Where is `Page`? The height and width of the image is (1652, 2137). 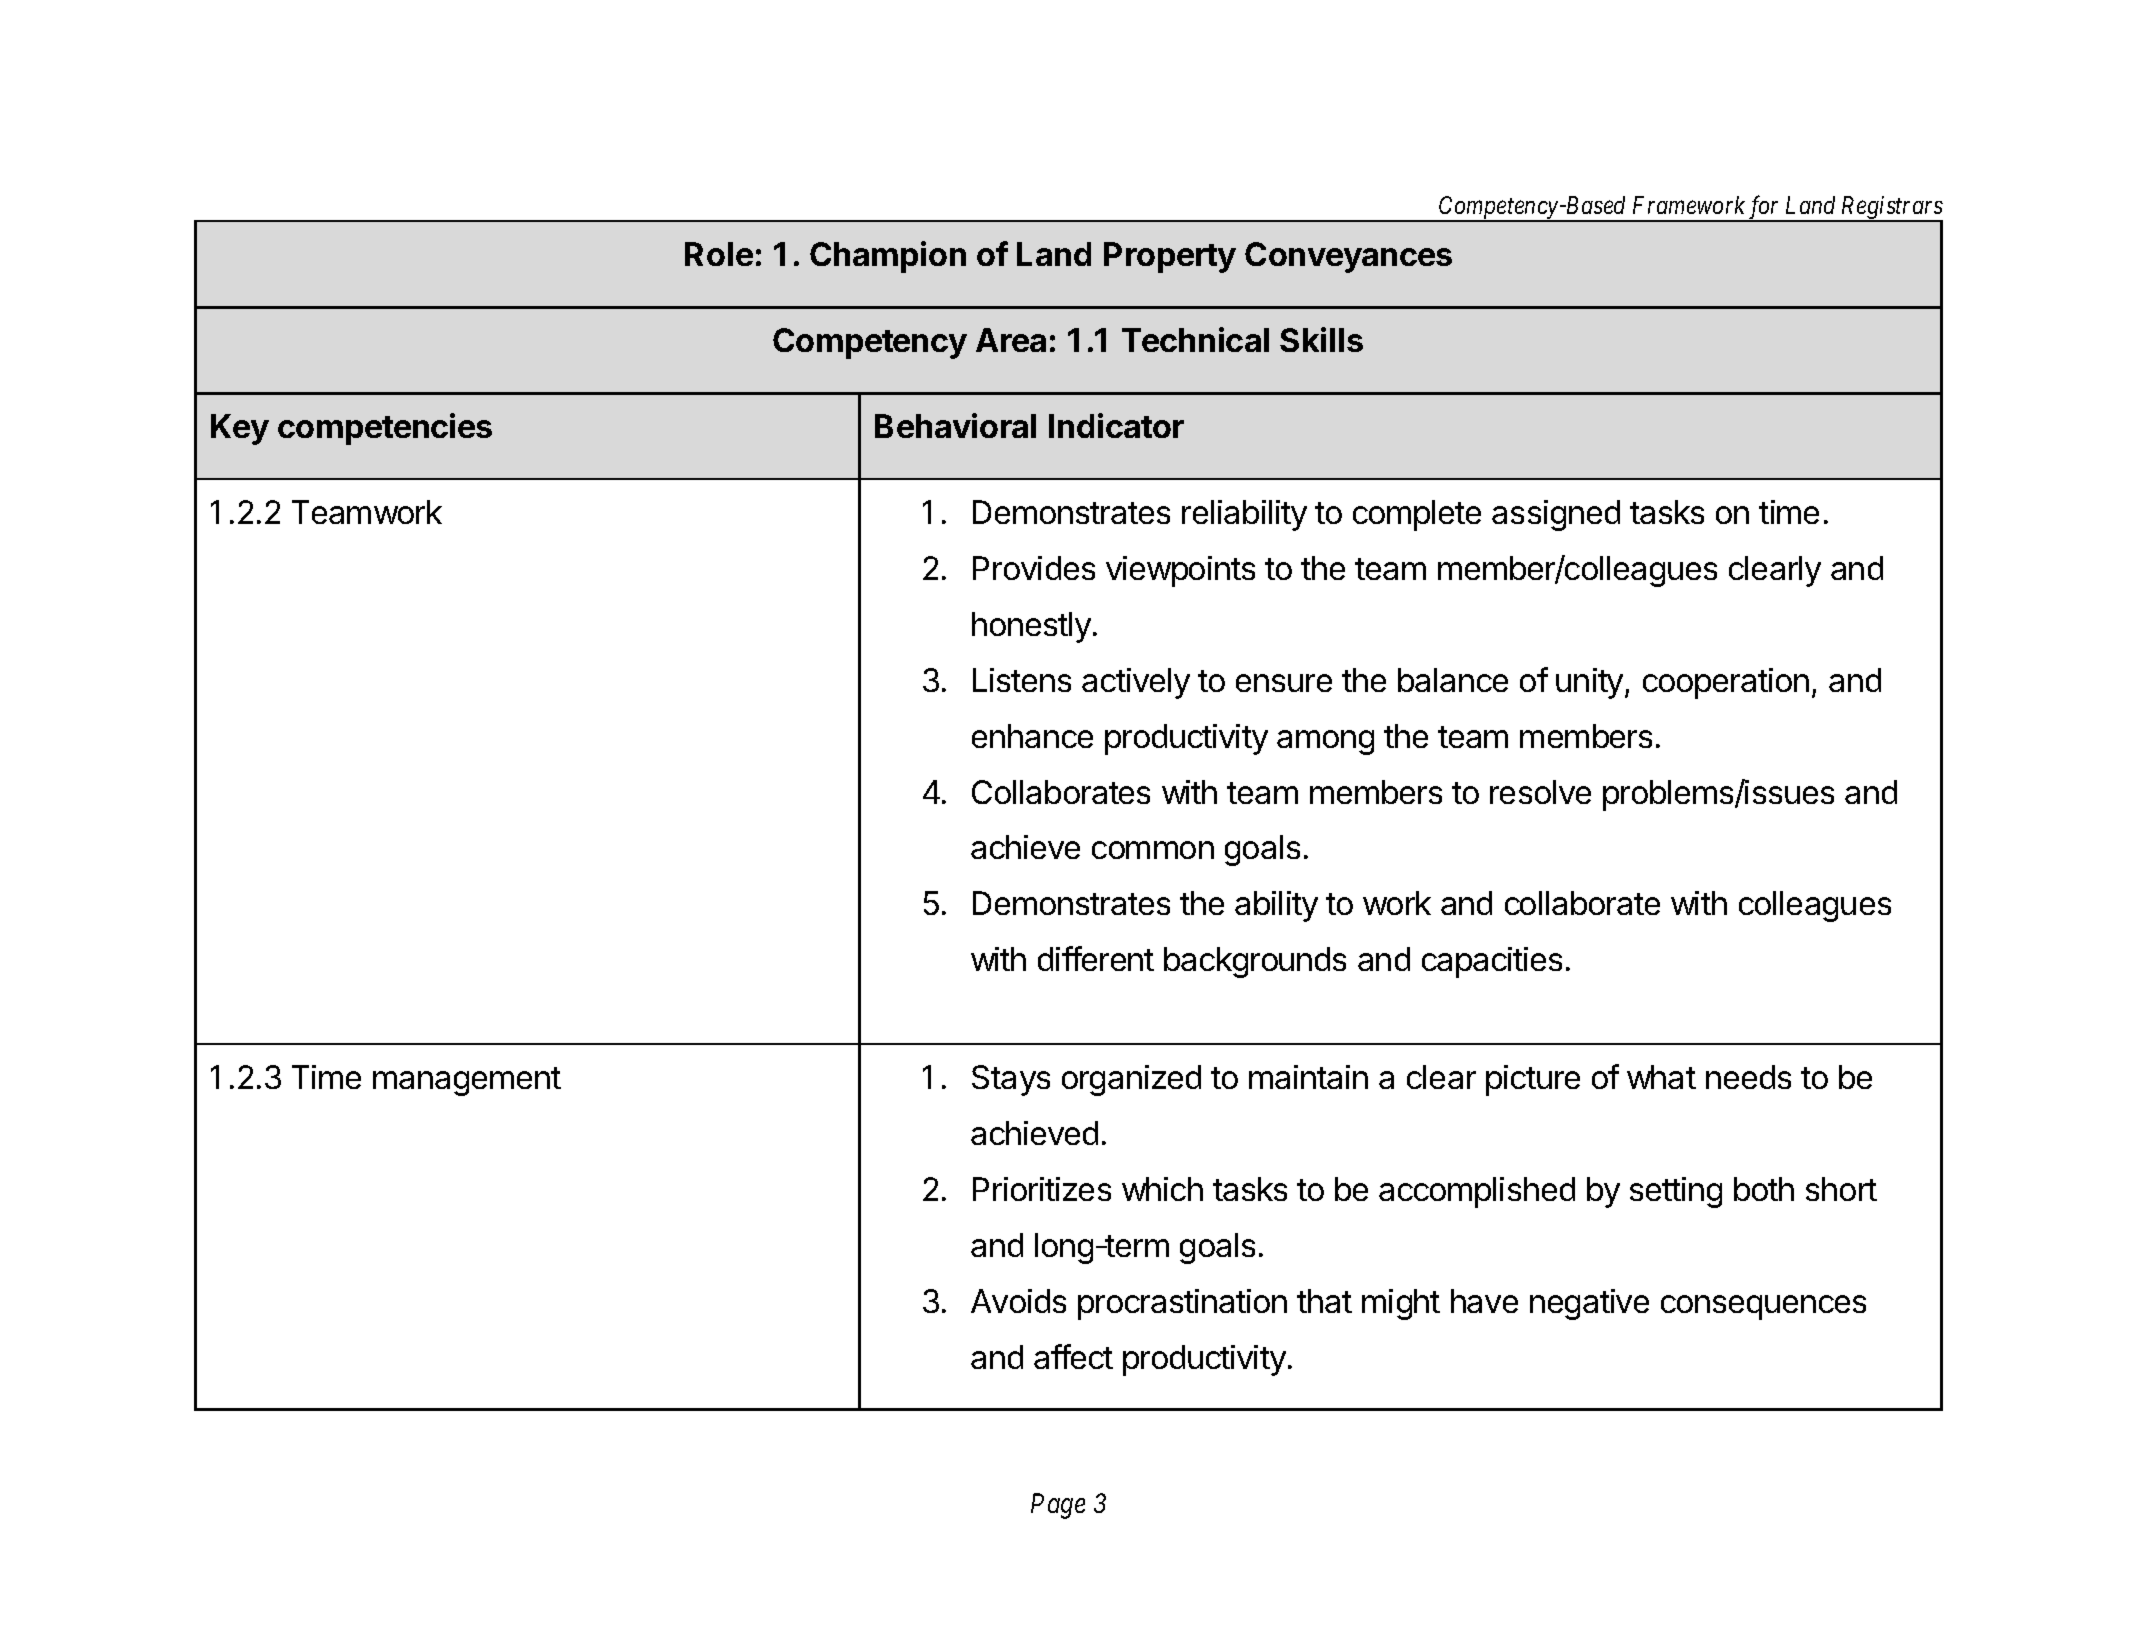
Page is located at coordinates (1058, 1506).
